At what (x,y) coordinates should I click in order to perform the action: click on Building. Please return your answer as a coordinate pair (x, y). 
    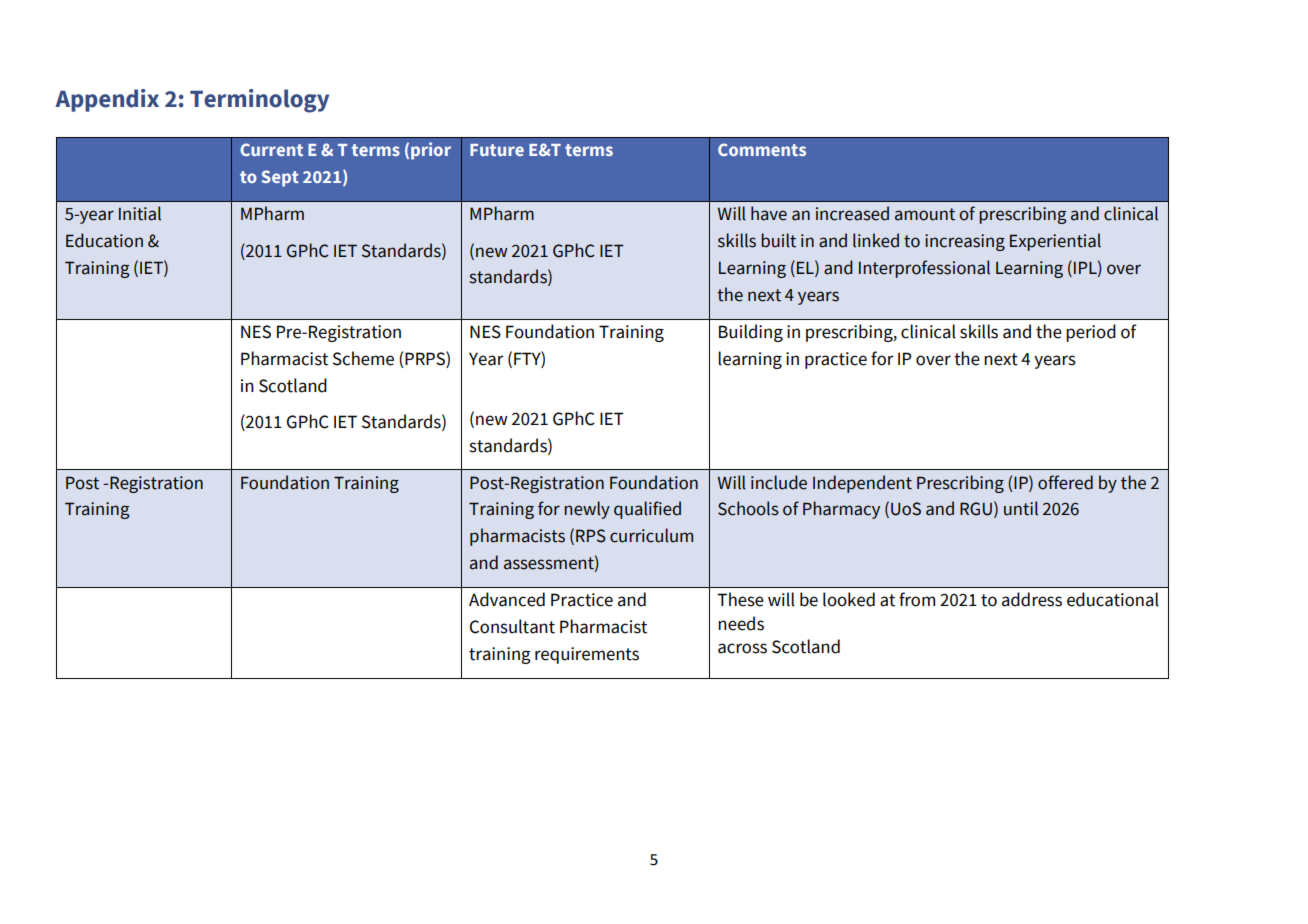
    Looking at the image, I should click on (751, 333).
